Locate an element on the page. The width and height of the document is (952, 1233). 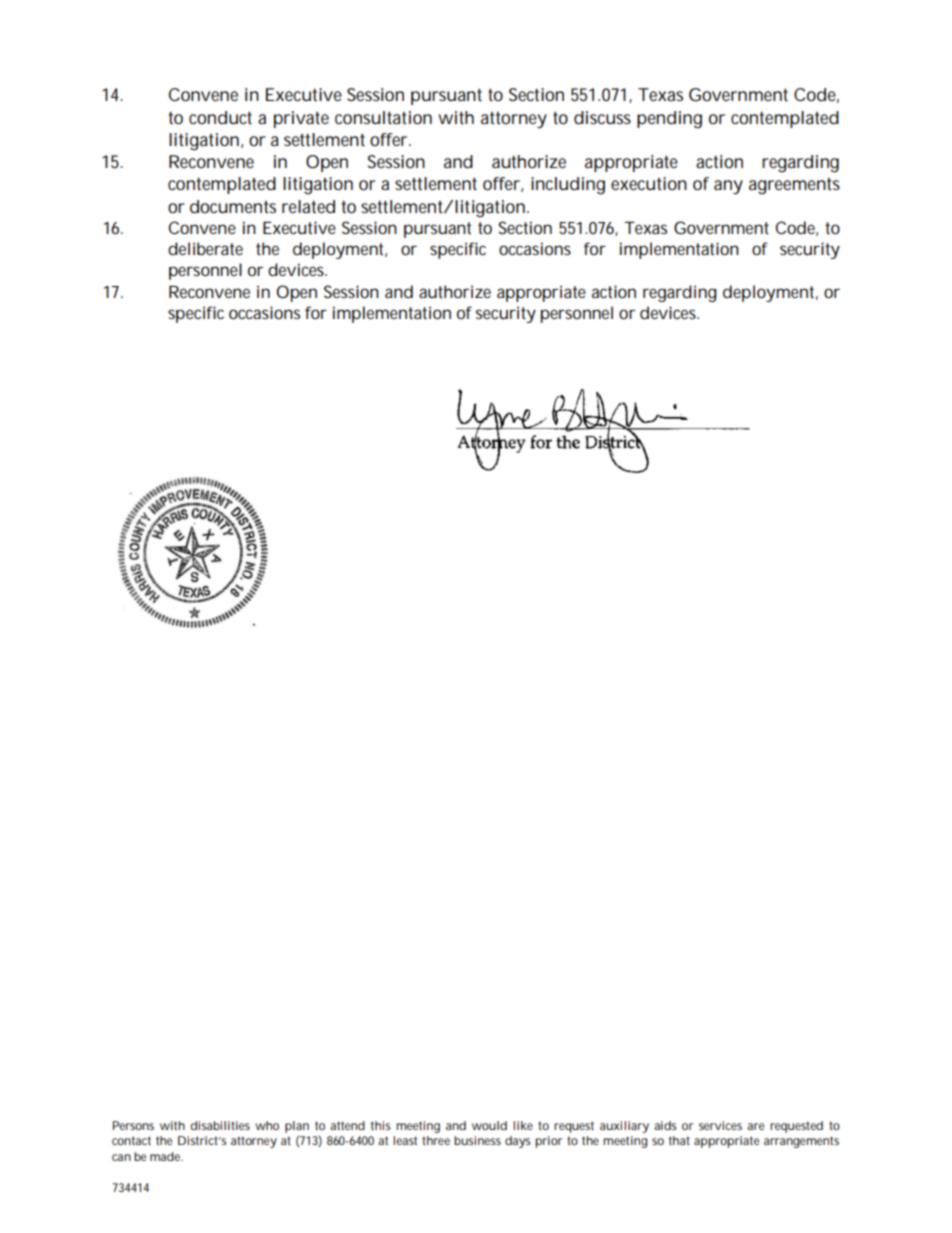
services is located at coordinates (720, 1125).
